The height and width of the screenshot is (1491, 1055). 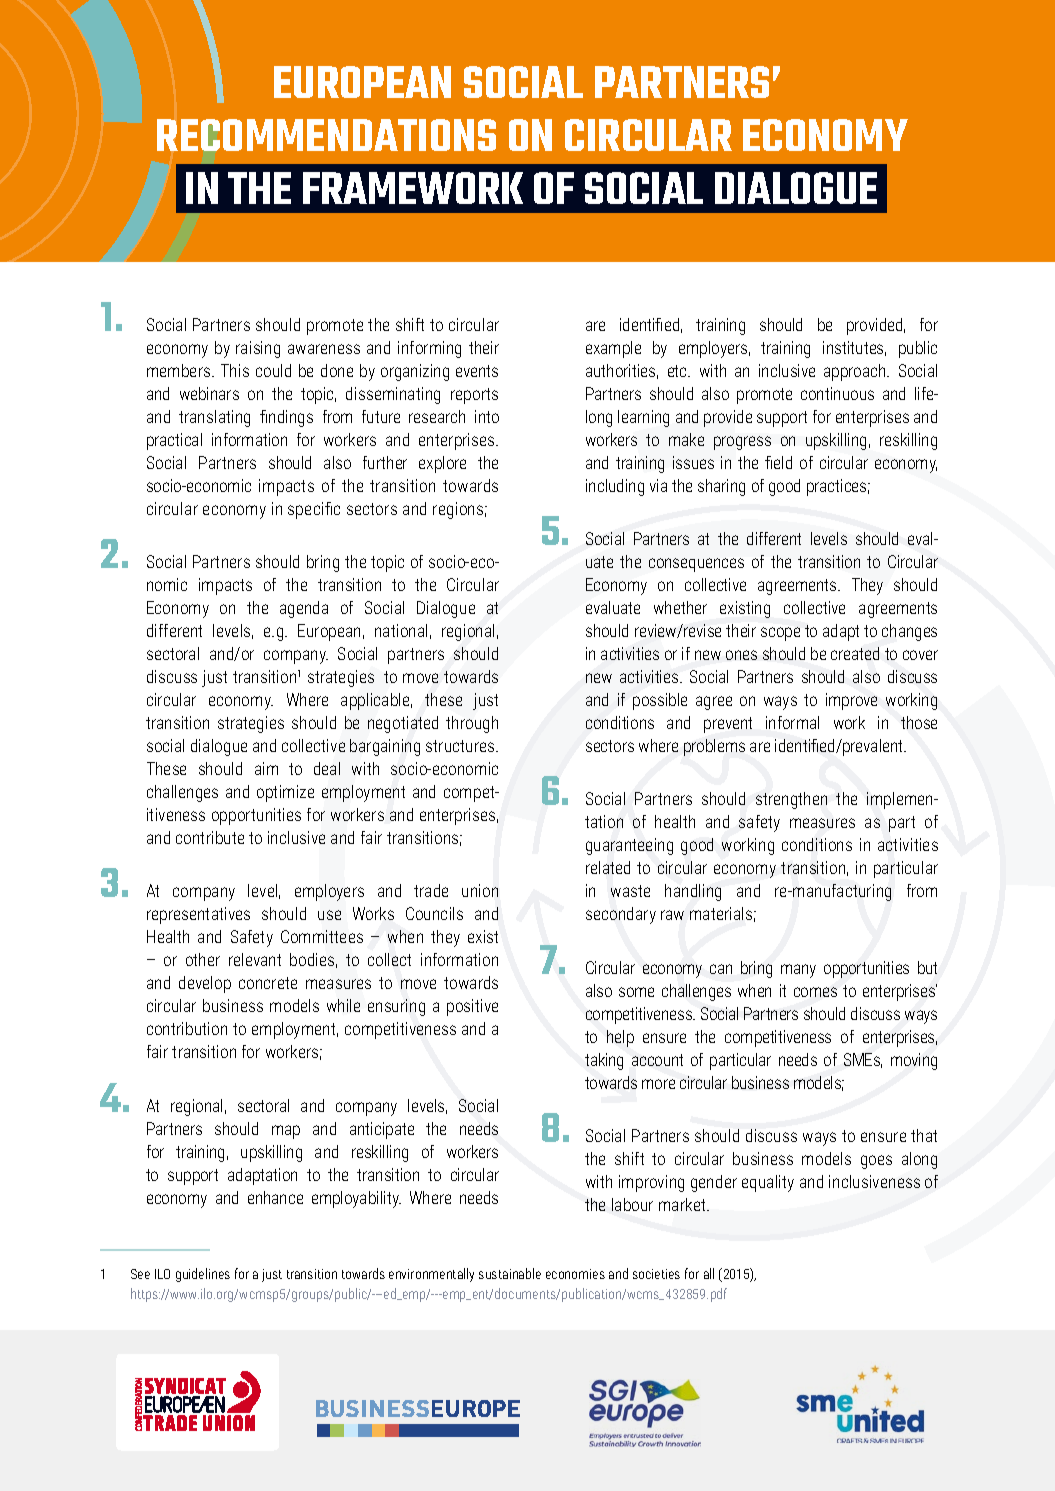 What do you see at coordinates (837, 393) in the screenshot?
I see `continuous` at bounding box center [837, 393].
